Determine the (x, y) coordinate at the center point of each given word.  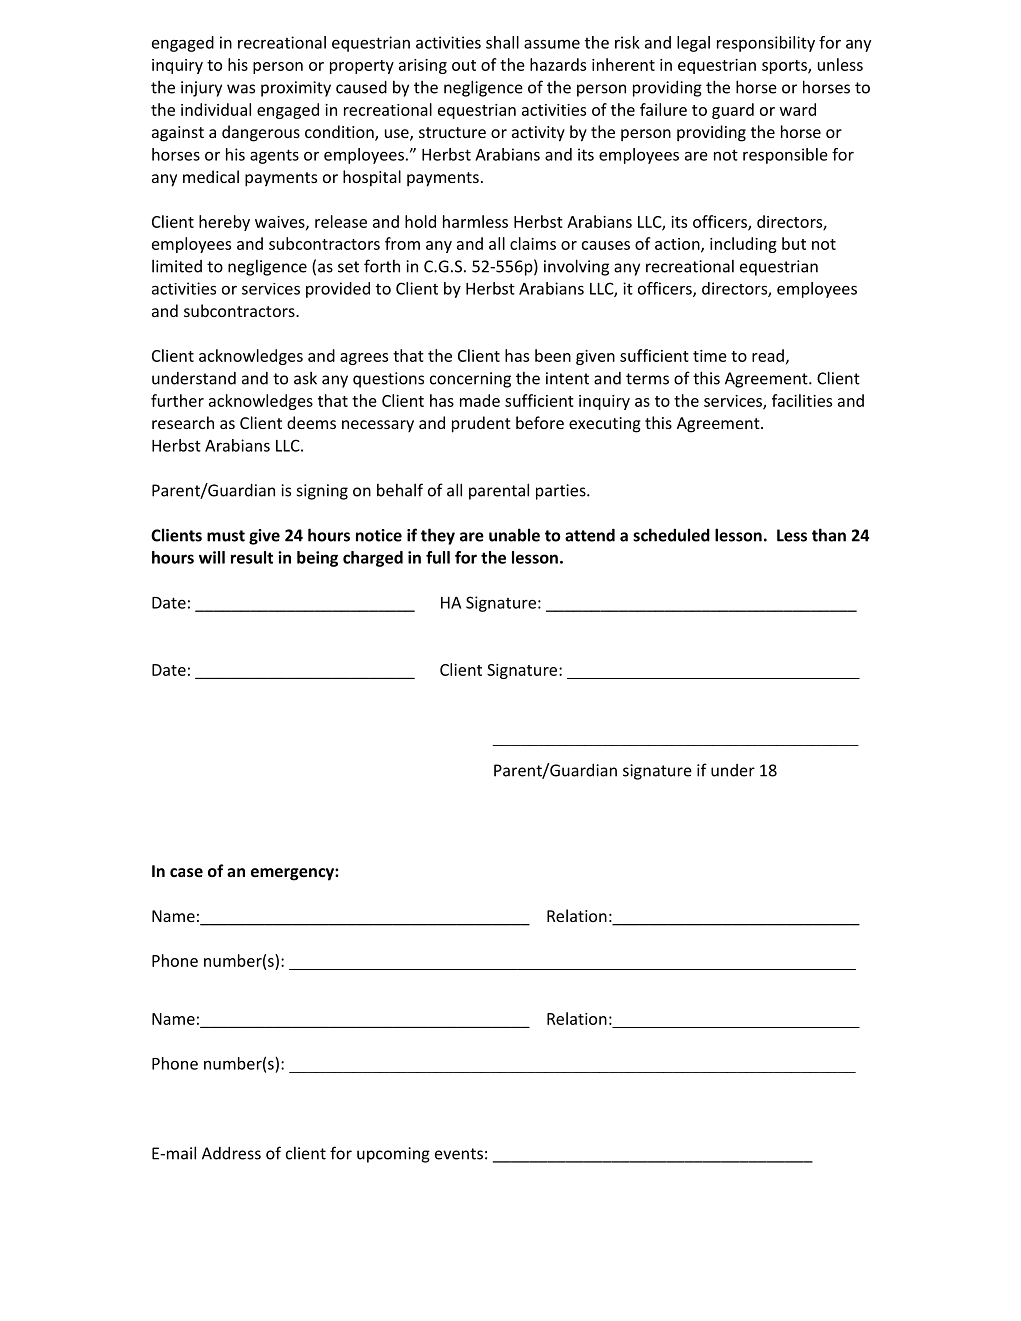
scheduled (671, 535)
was (241, 89)
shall (502, 42)
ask (305, 378)
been (553, 355)
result (252, 557)
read (768, 355)
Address (231, 1153)
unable (514, 535)
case (186, 872)
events (459, 1154)
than (829, 535)
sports (785, 67)
